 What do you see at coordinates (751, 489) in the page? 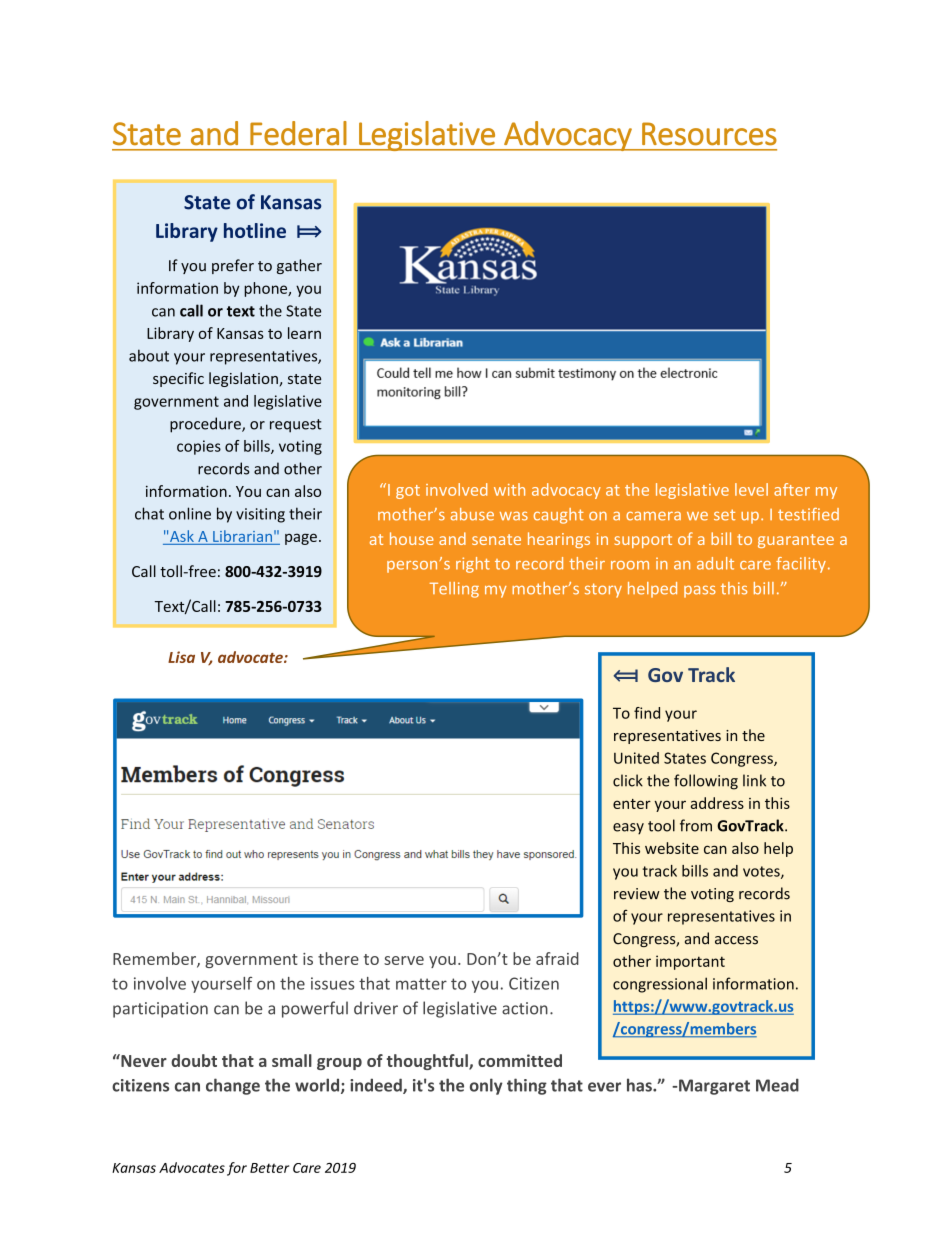
I see `level` at bounding box center [751, 489].
